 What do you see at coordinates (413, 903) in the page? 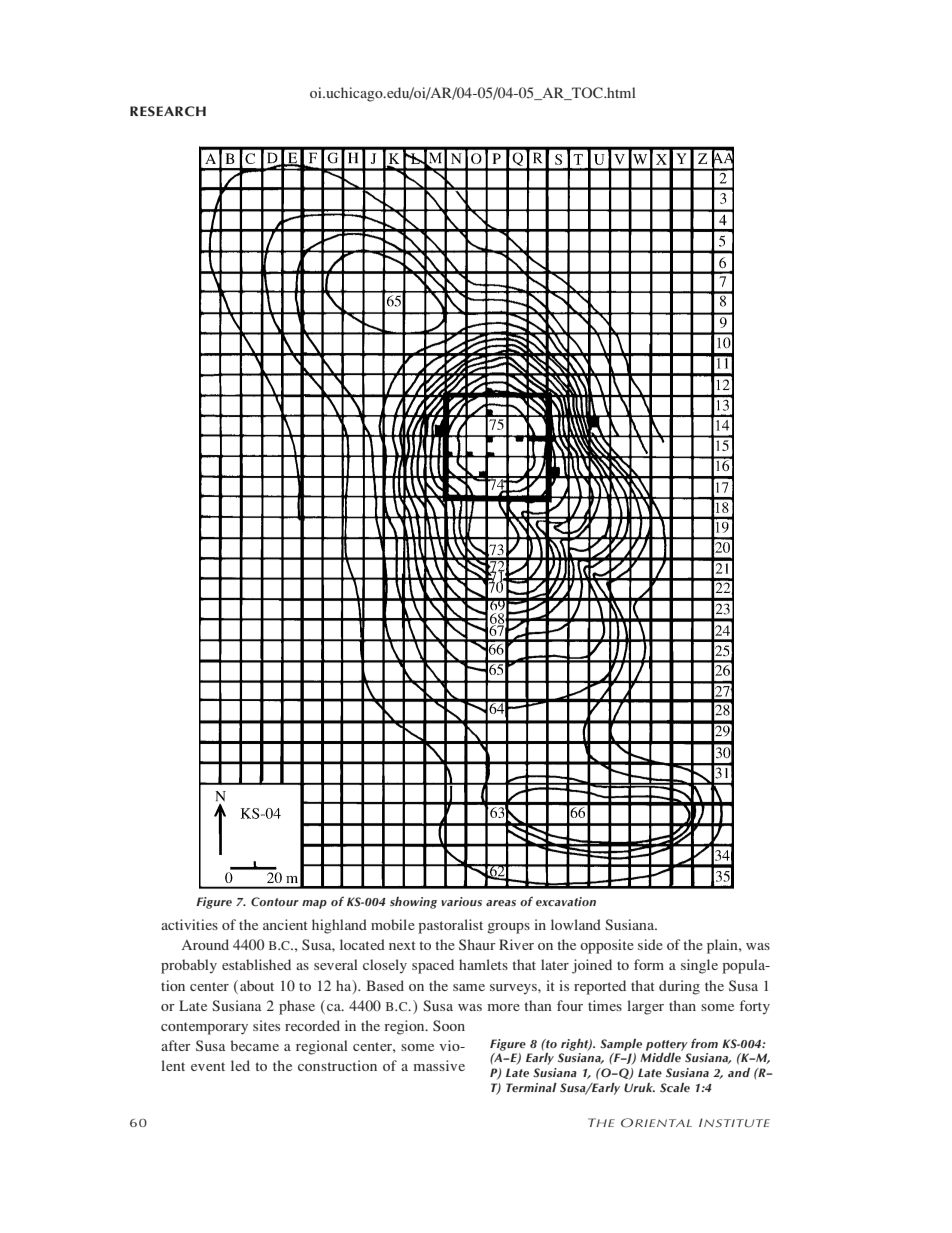
I see `showing` at bounding box center [413, 903].
